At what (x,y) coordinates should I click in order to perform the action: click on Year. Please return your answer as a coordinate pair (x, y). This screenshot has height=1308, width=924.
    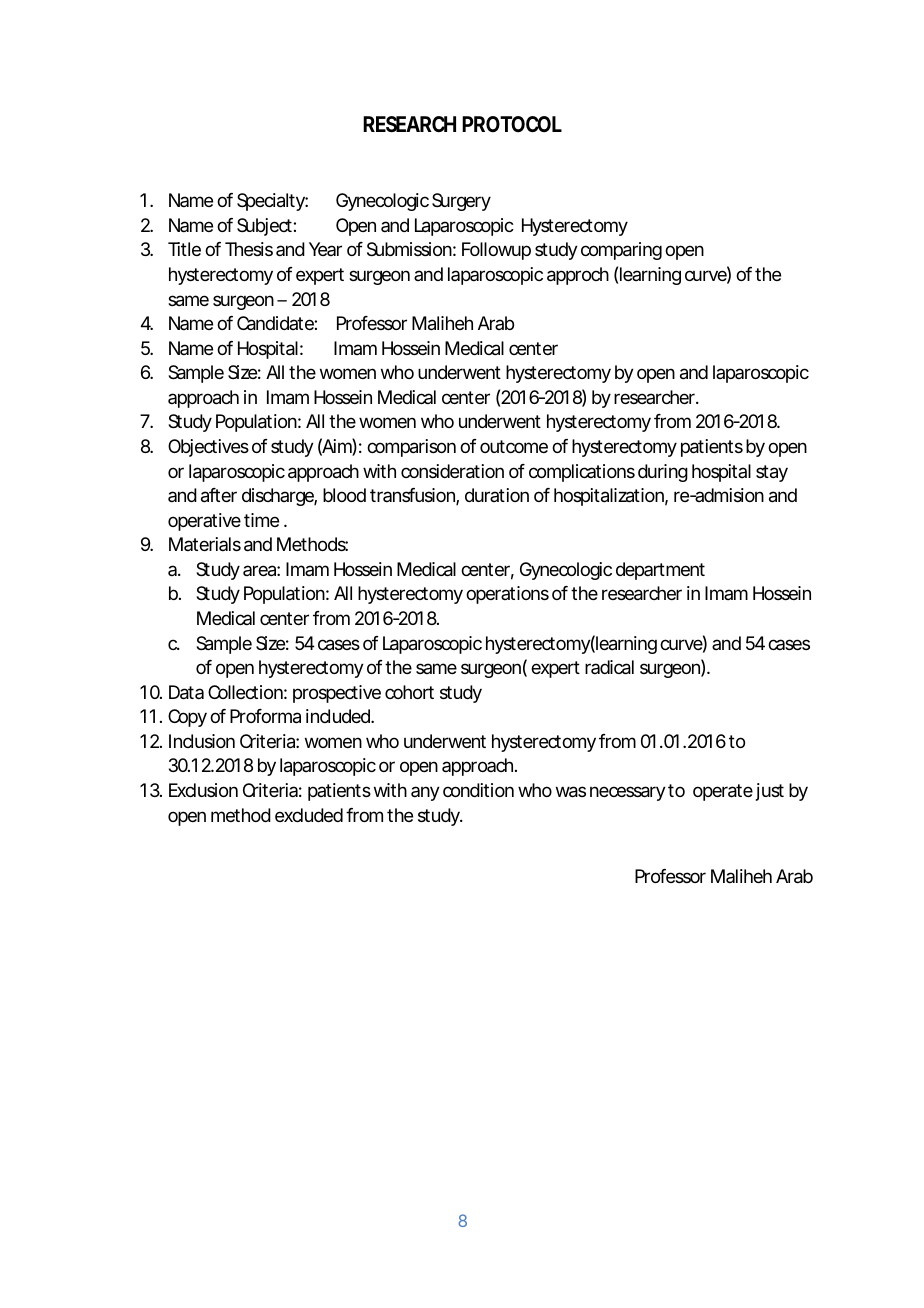
    Looking at the image, I should click on (325, 249).
